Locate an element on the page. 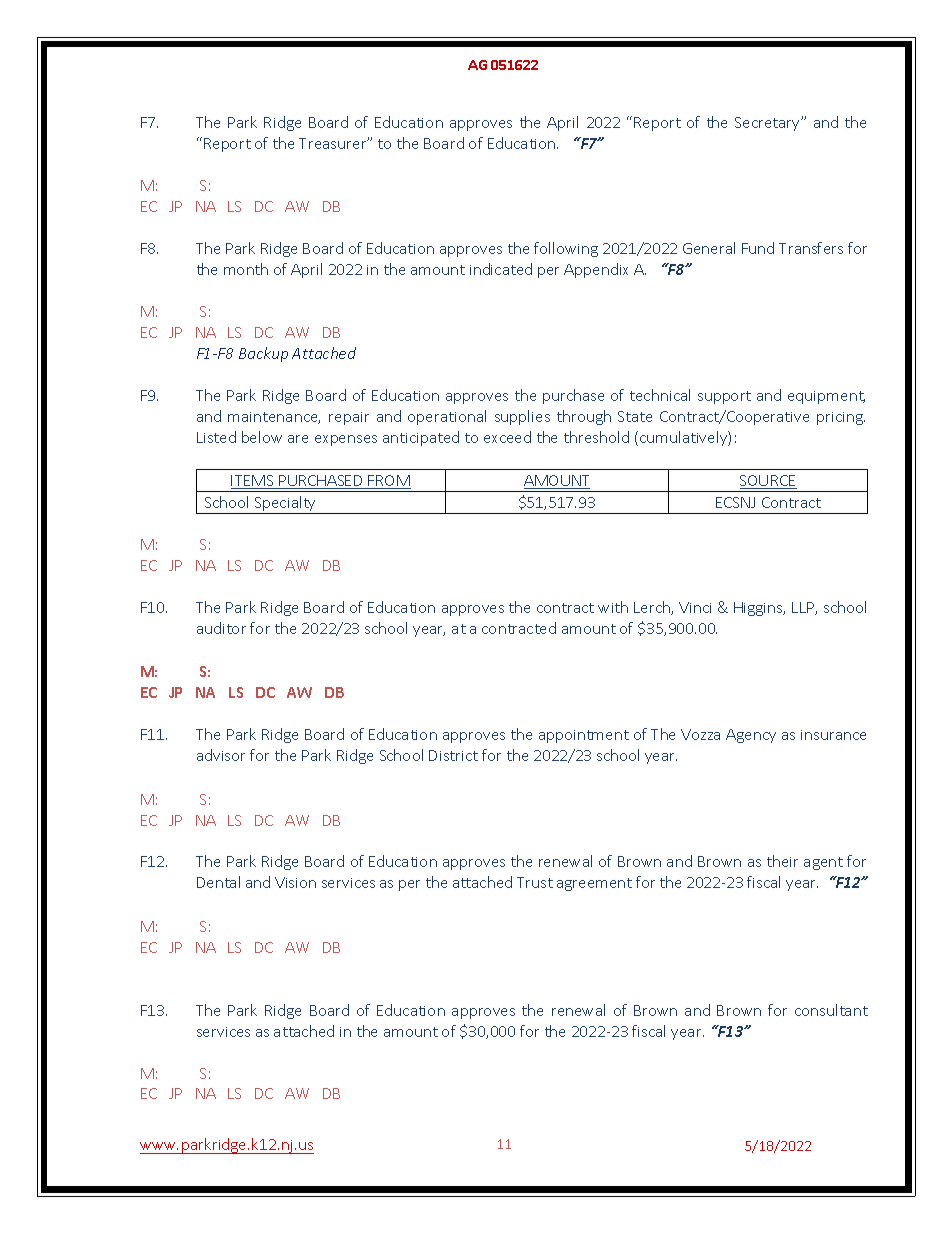 Image resolution: width=952 pixels, height=1233 pixels. indicated is located at coordinates (501, 269).
